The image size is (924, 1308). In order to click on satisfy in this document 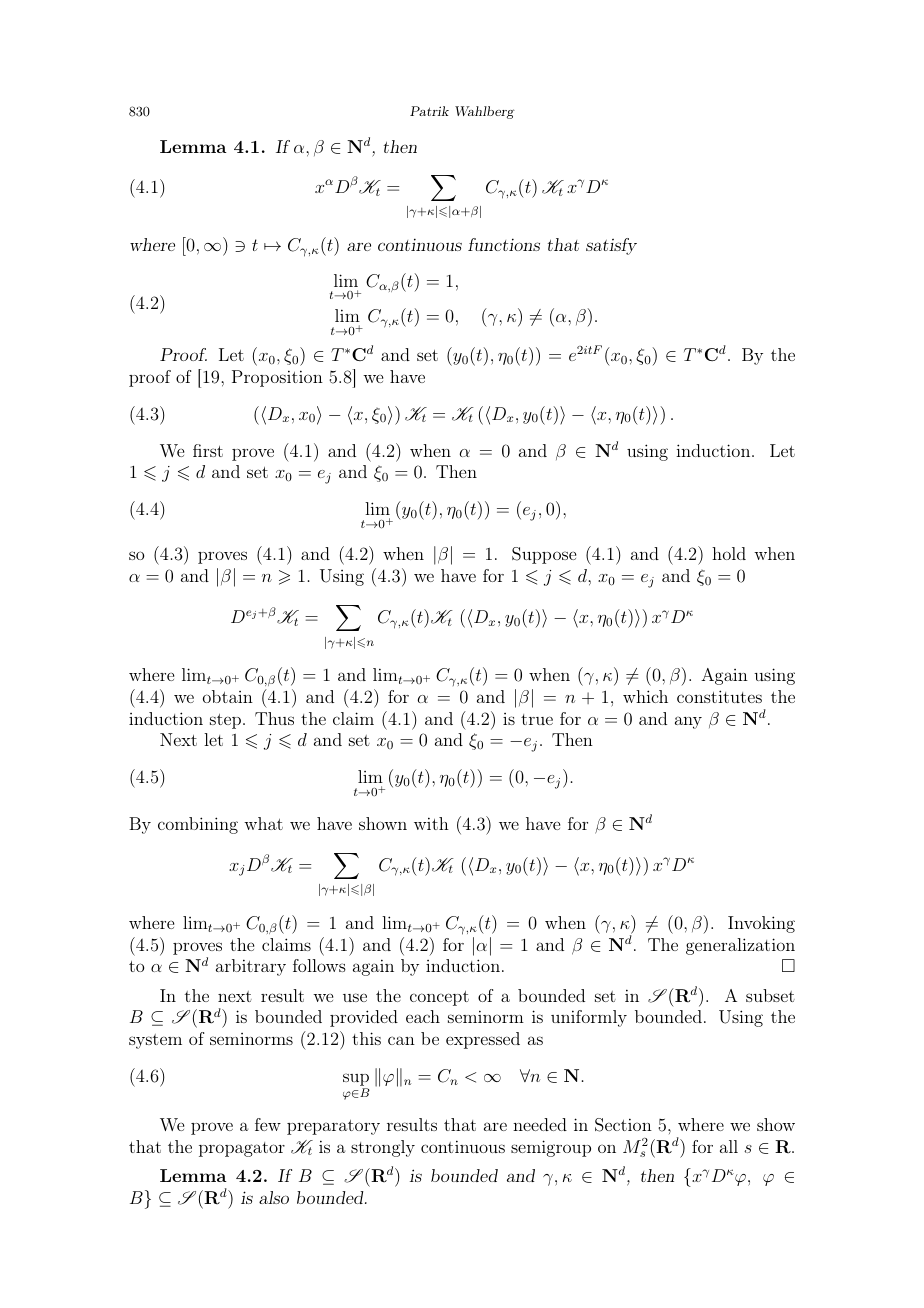, I will do `click(611, 246)`.
